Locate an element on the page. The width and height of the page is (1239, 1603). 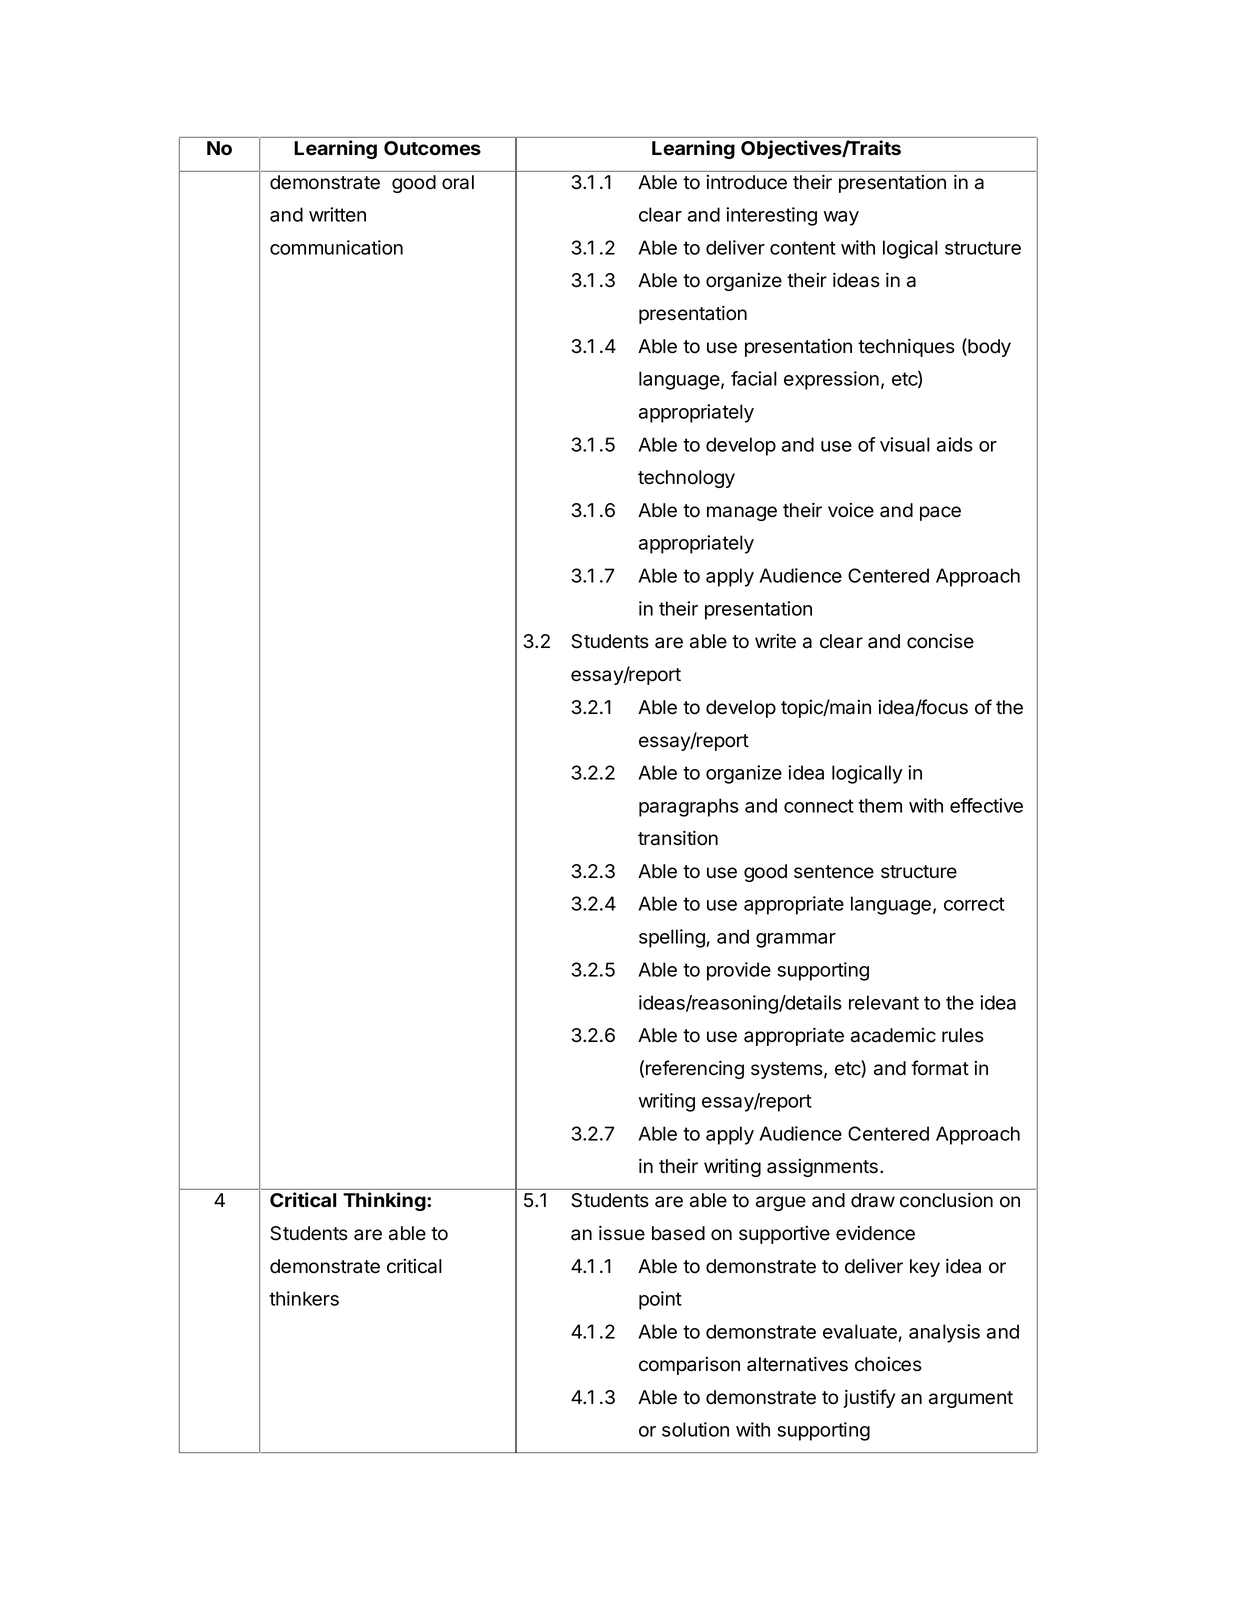
technology is located at coordinates (686, 479).
